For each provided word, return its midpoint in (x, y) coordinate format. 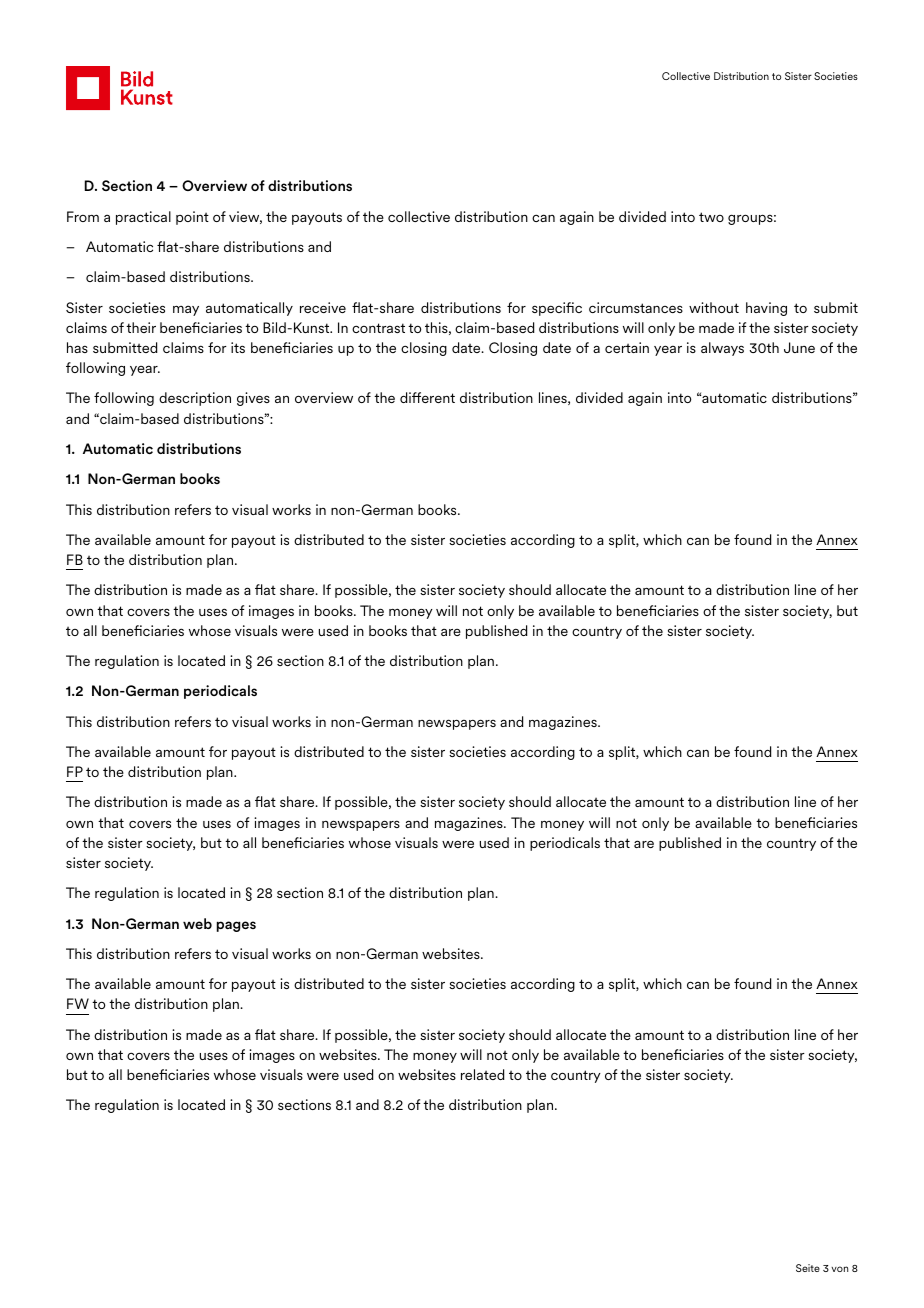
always (722, 349)
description (195, 399)
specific (557, 309)
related (483, 1074)
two (711, 217)
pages (236, 926)
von (839, 1269)
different (427, 397)
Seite (808, 1268)
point (192, 218)
